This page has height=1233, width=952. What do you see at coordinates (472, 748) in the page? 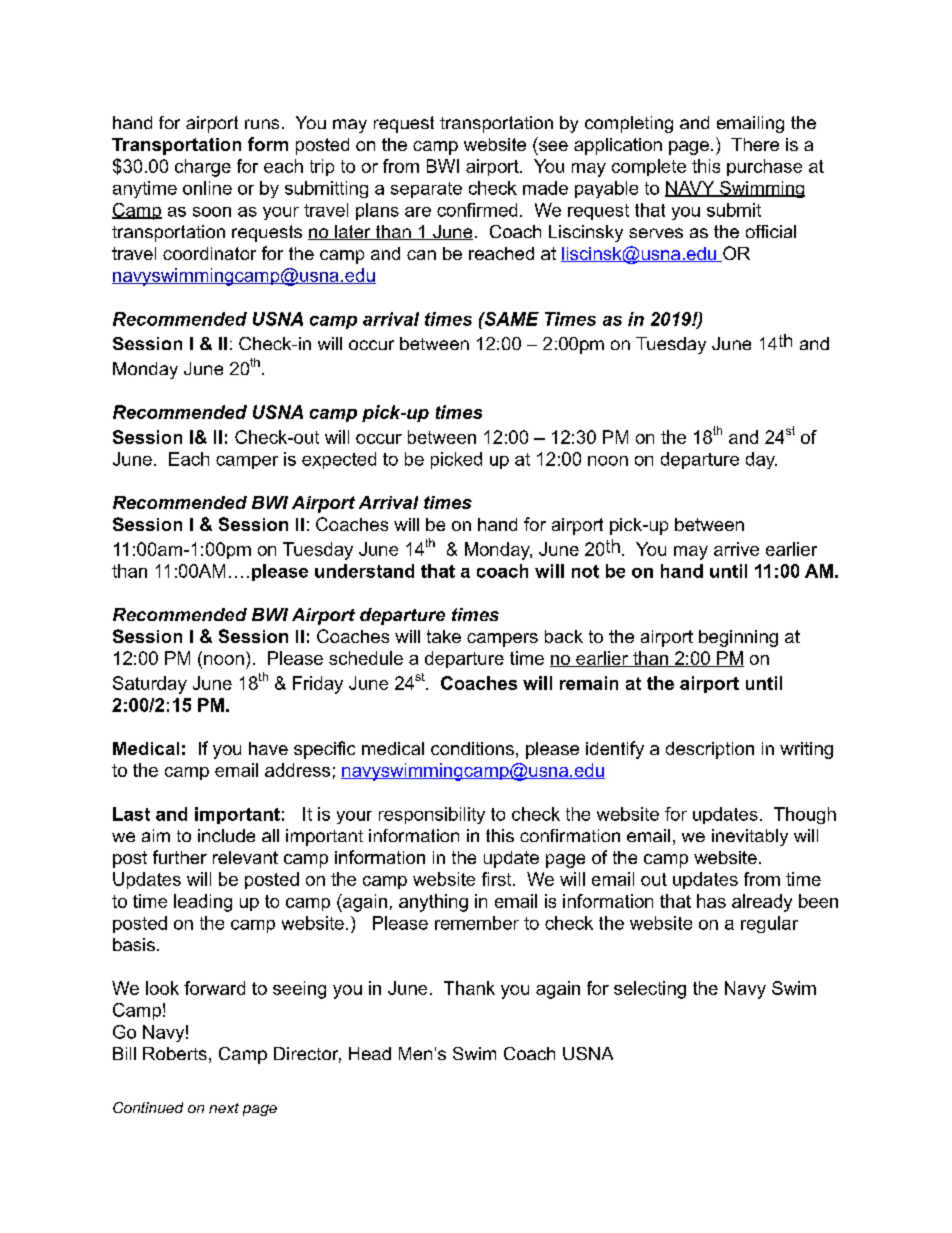
I see `conditions` at bounding box center [472, 748].
